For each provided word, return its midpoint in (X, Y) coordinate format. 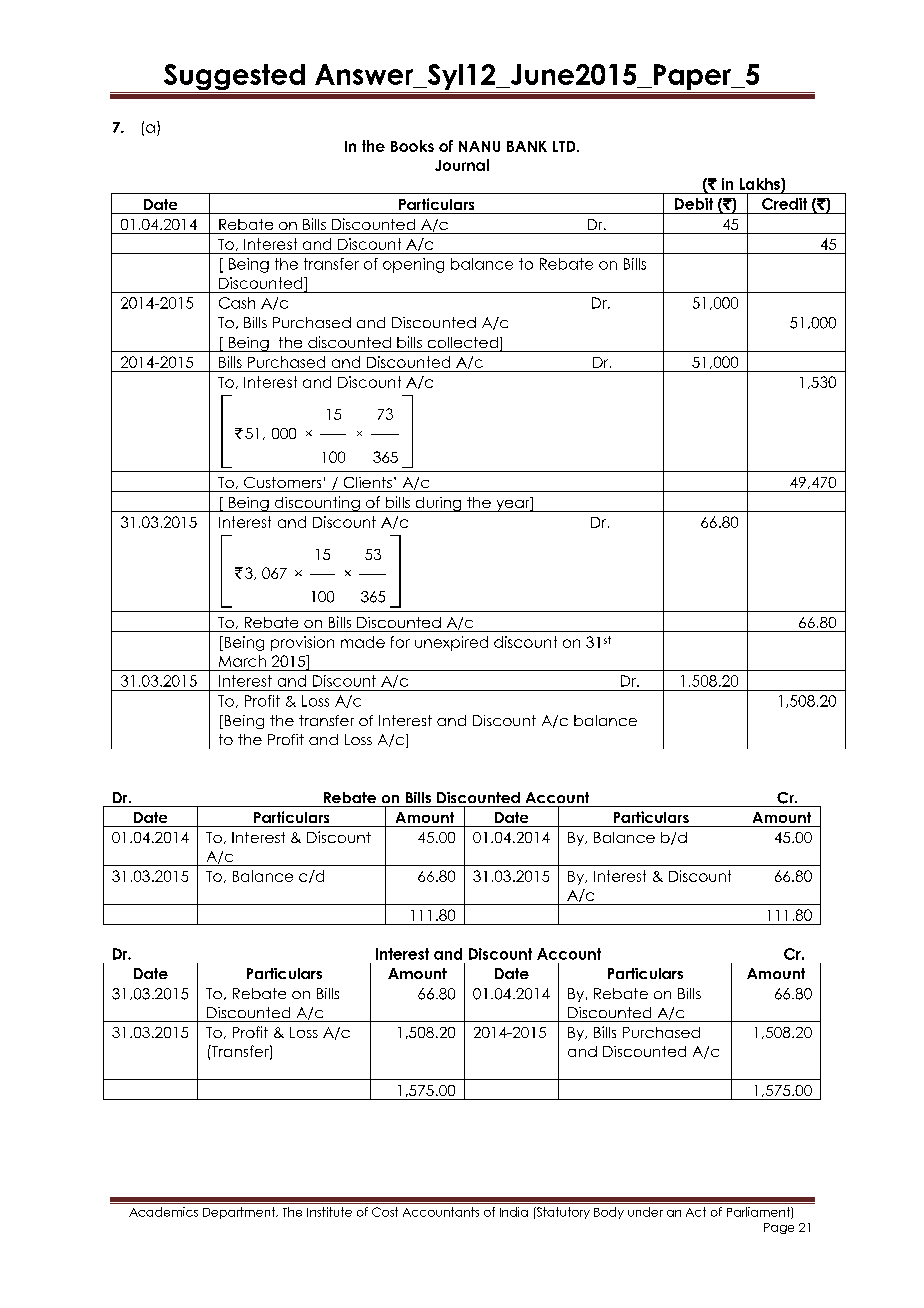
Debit (694, 204)
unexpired (451, 643)
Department (240, 1213)
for (400, 642)
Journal (462, 165)
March (242, 661)
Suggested (234, 78)
